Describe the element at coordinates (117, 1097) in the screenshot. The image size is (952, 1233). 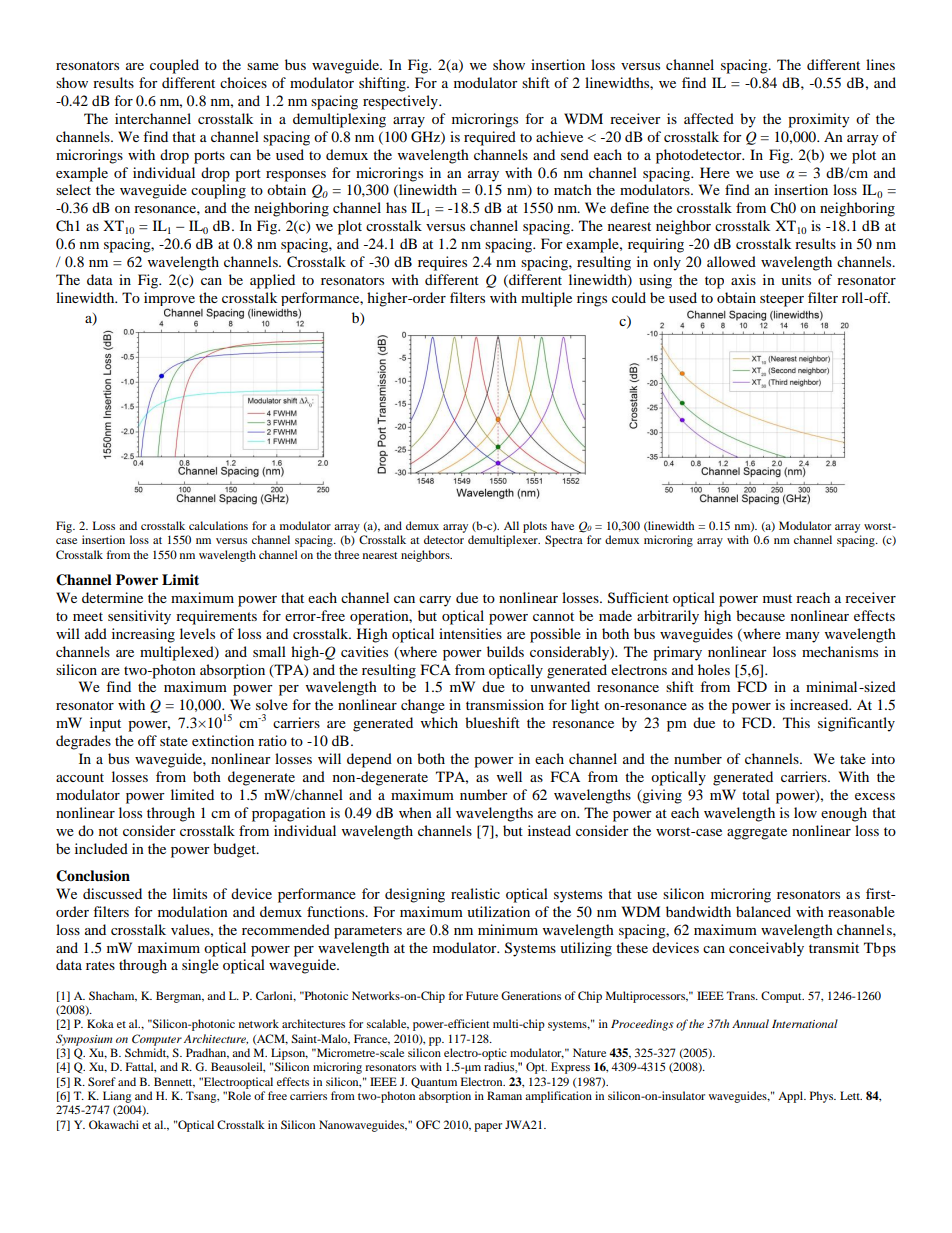
I see `Liang` at that location.
